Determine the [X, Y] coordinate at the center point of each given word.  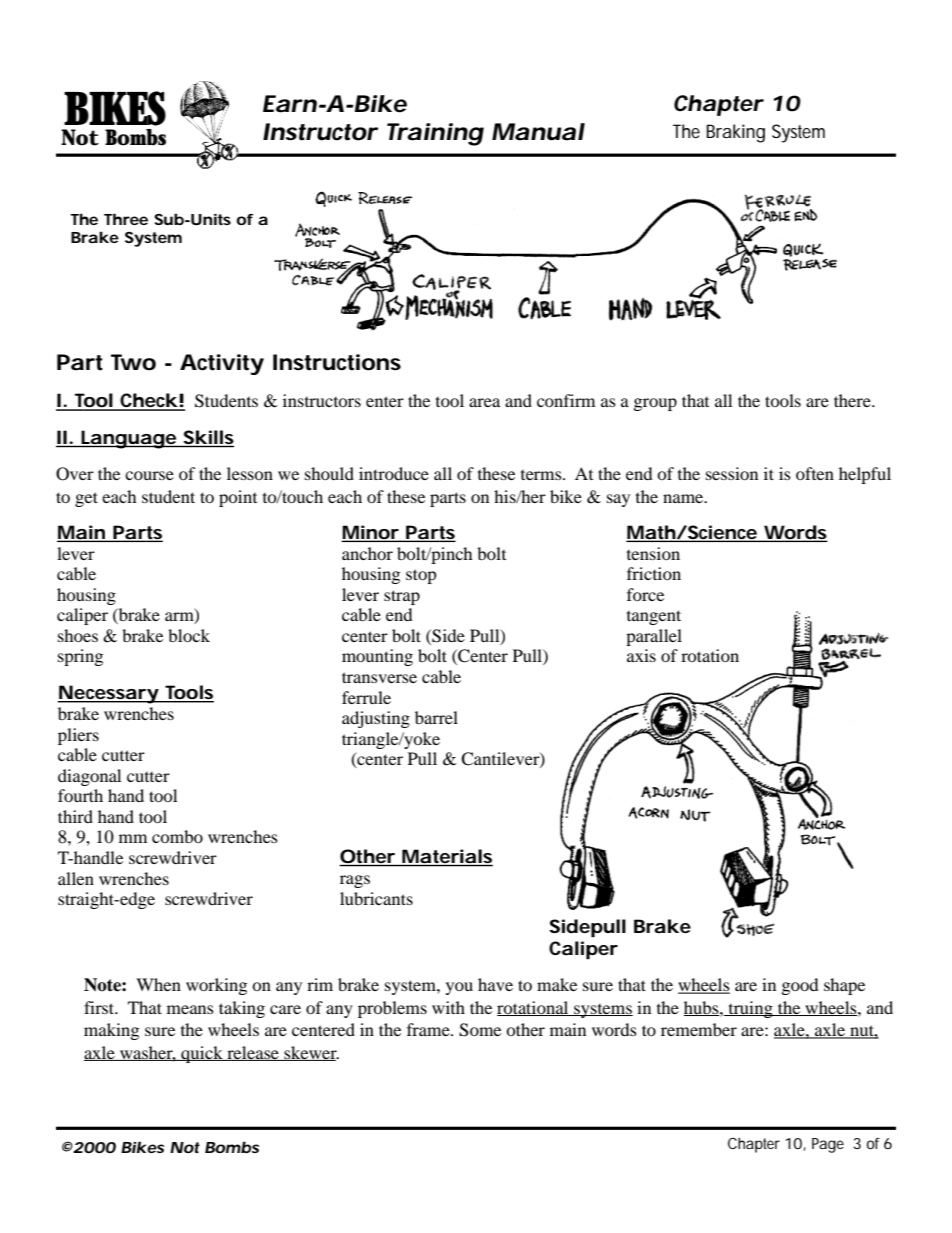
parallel [654, 637]
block [189, 635]
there [853, 400]
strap [402, 597]
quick [202, 1054]
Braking [735, 133]
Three [126, 219]
